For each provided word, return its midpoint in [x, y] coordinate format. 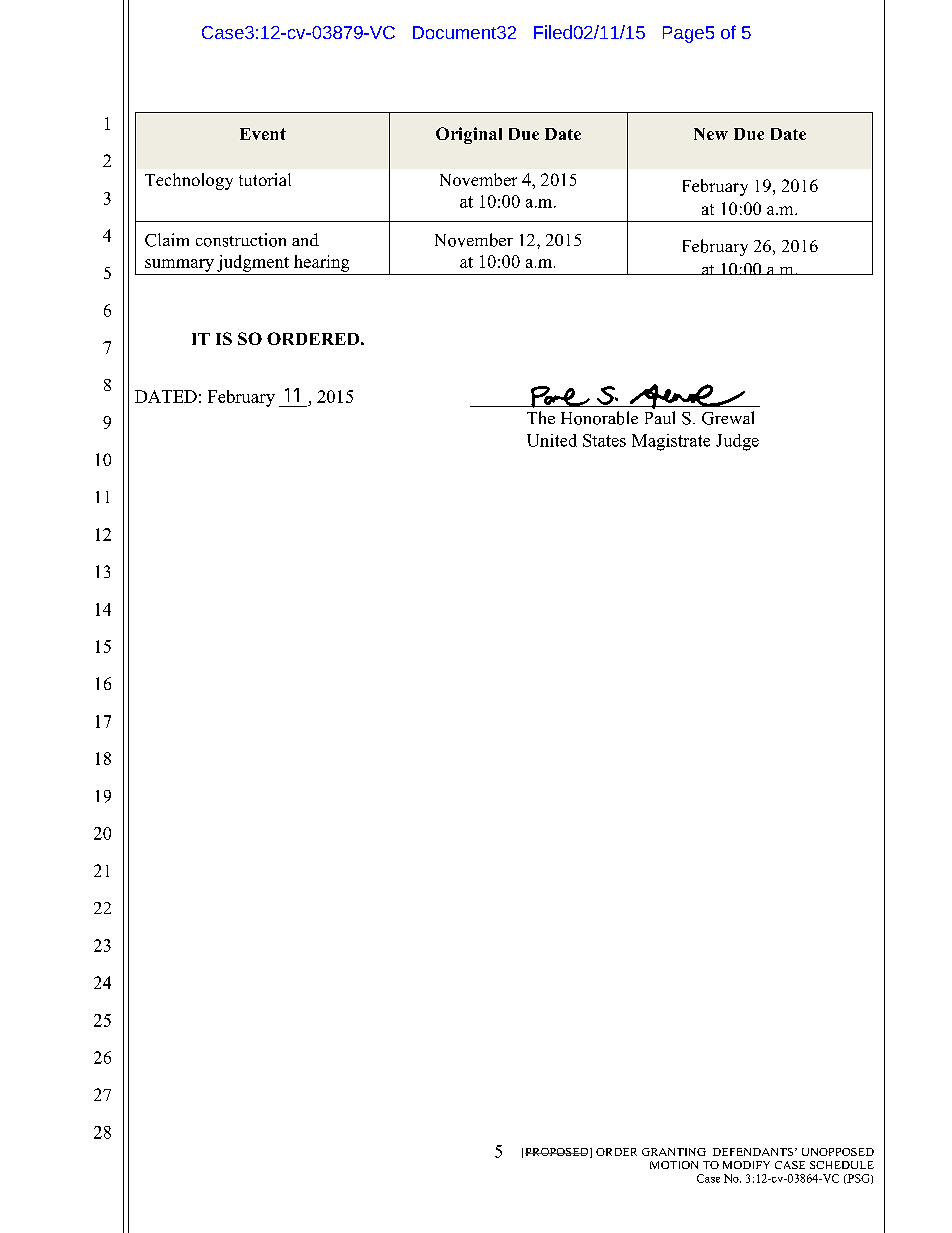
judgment [253, 263]
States [604, 440]
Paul [660, 417]
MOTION [674, 1165]
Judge [737, 442]
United [552, 440]
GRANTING [674, 1152]
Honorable [599, 418]
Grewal [728, 418]
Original [469, 135]
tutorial [265, 179]
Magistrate [671, 442]
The [541, 417]
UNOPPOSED [838, 1152]
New [711, 134]
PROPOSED [558, 1153]
